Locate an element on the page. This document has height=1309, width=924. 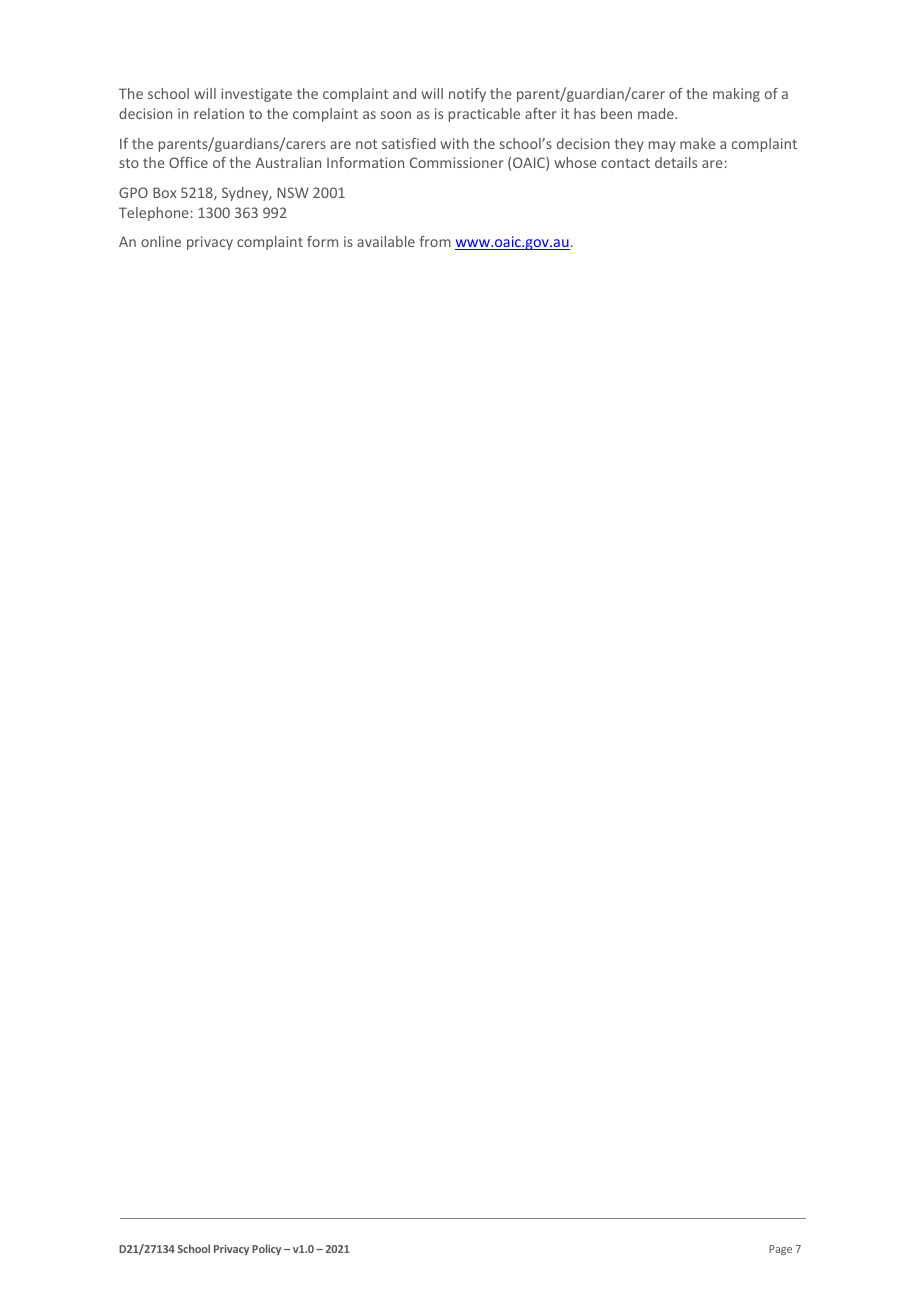
make is located at coordinates (697, 143).
